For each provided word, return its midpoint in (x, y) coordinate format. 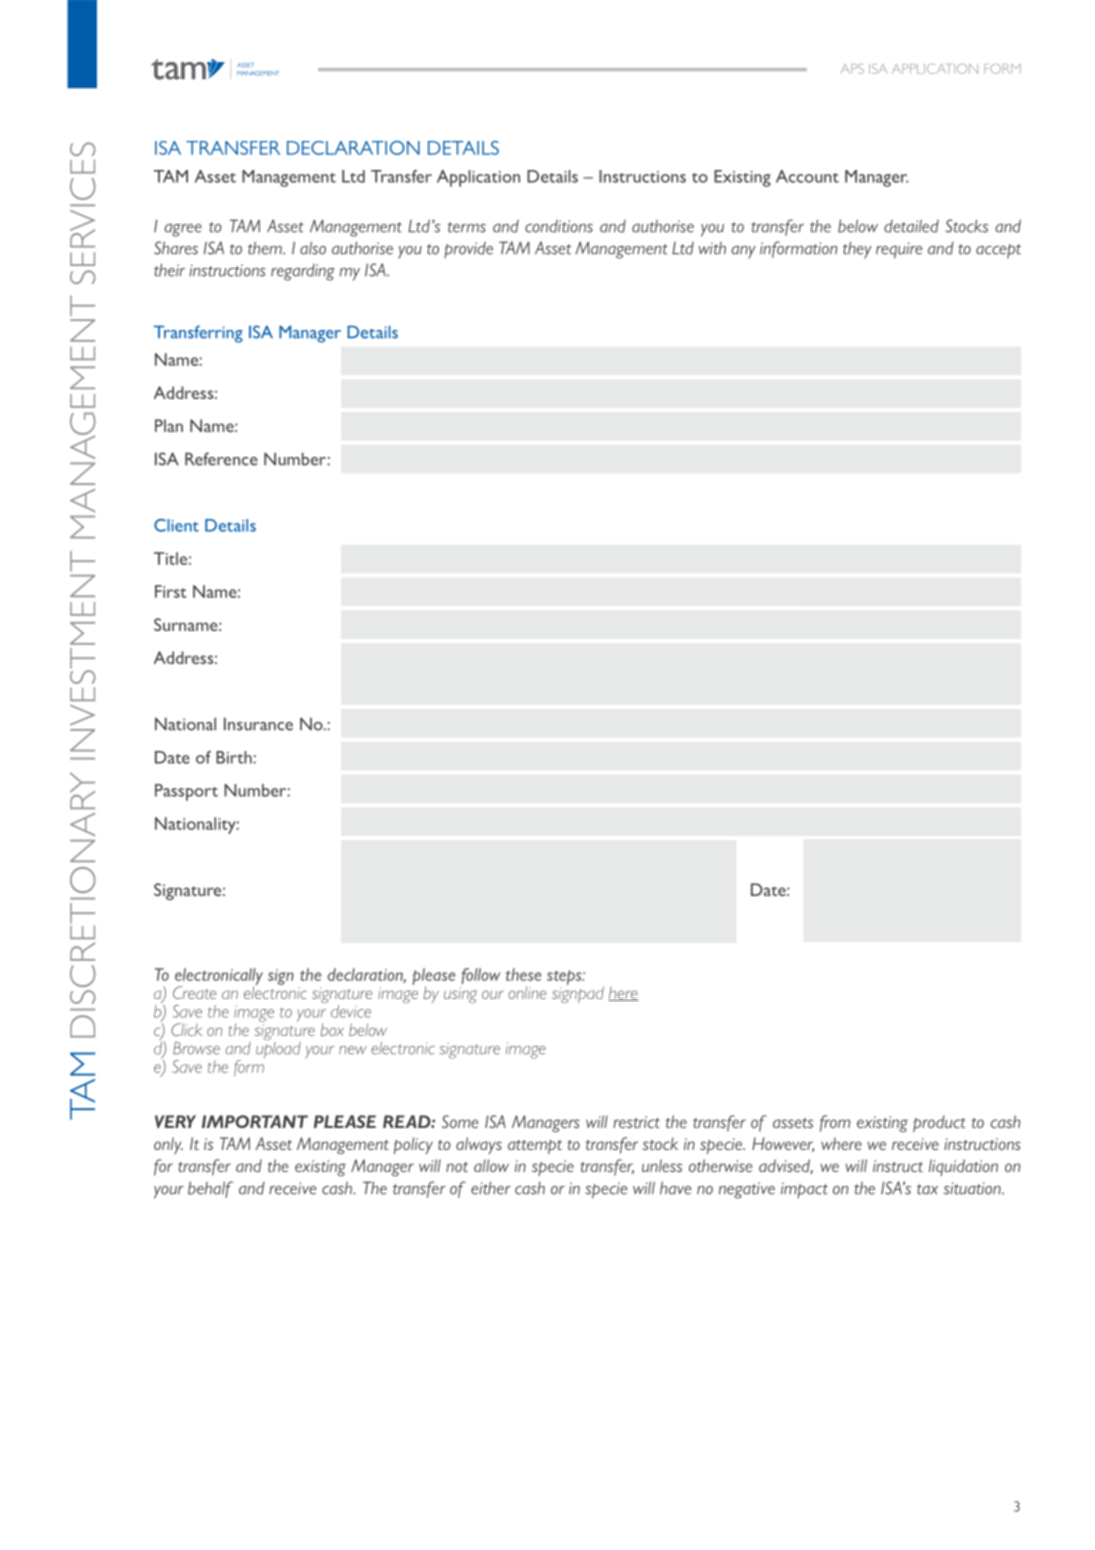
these (523, 974)
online (527, 992)
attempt (535, 1147)
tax (927, 1189)
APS (852, 69)
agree (183, 230)
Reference (221, 459)
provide (468, 250)
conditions (559, 226)
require (899, 250)
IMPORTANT (255, 1121)
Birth (235, 757)
